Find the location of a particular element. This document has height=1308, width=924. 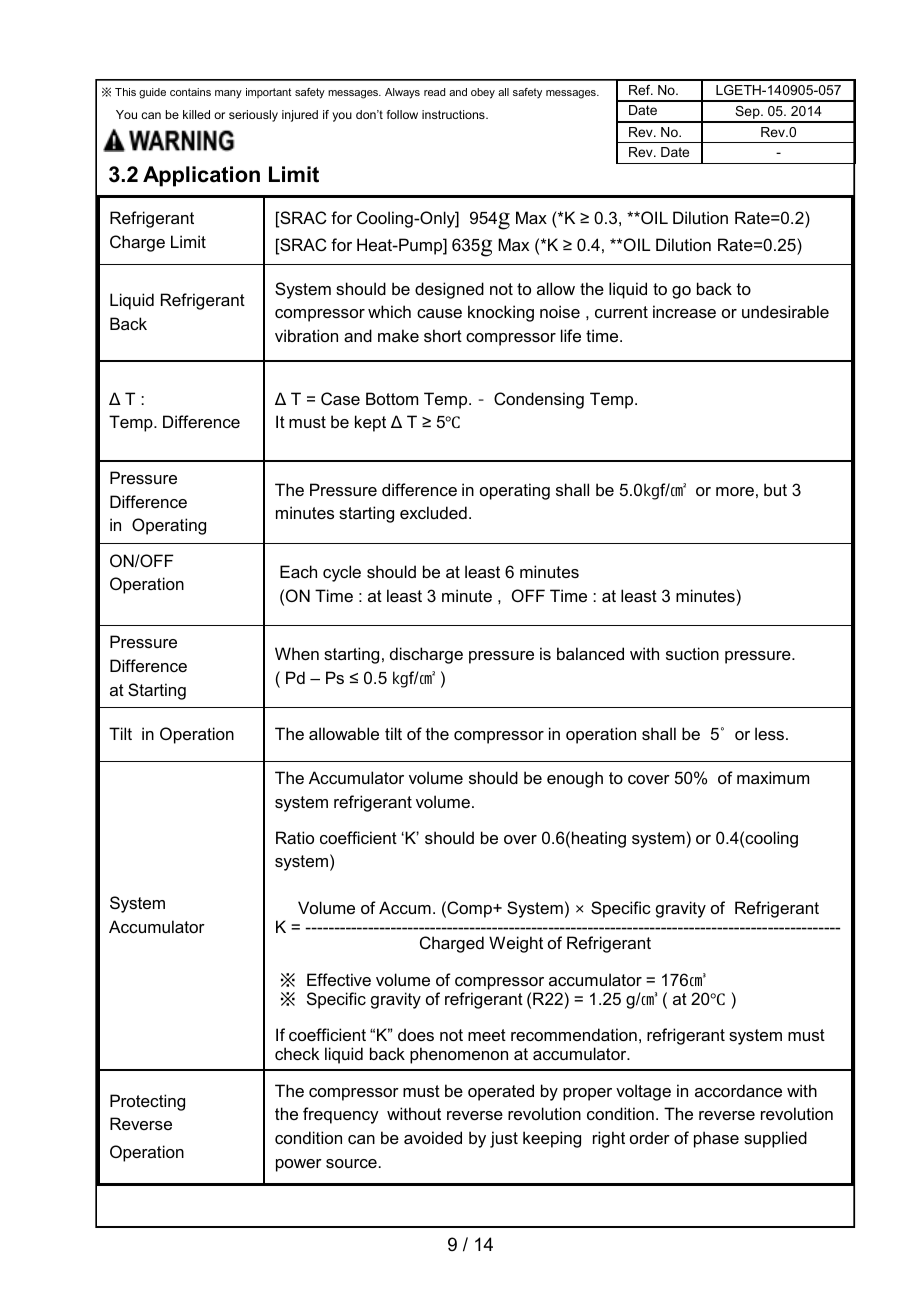

phase is located at coordinates (716, 1139).
